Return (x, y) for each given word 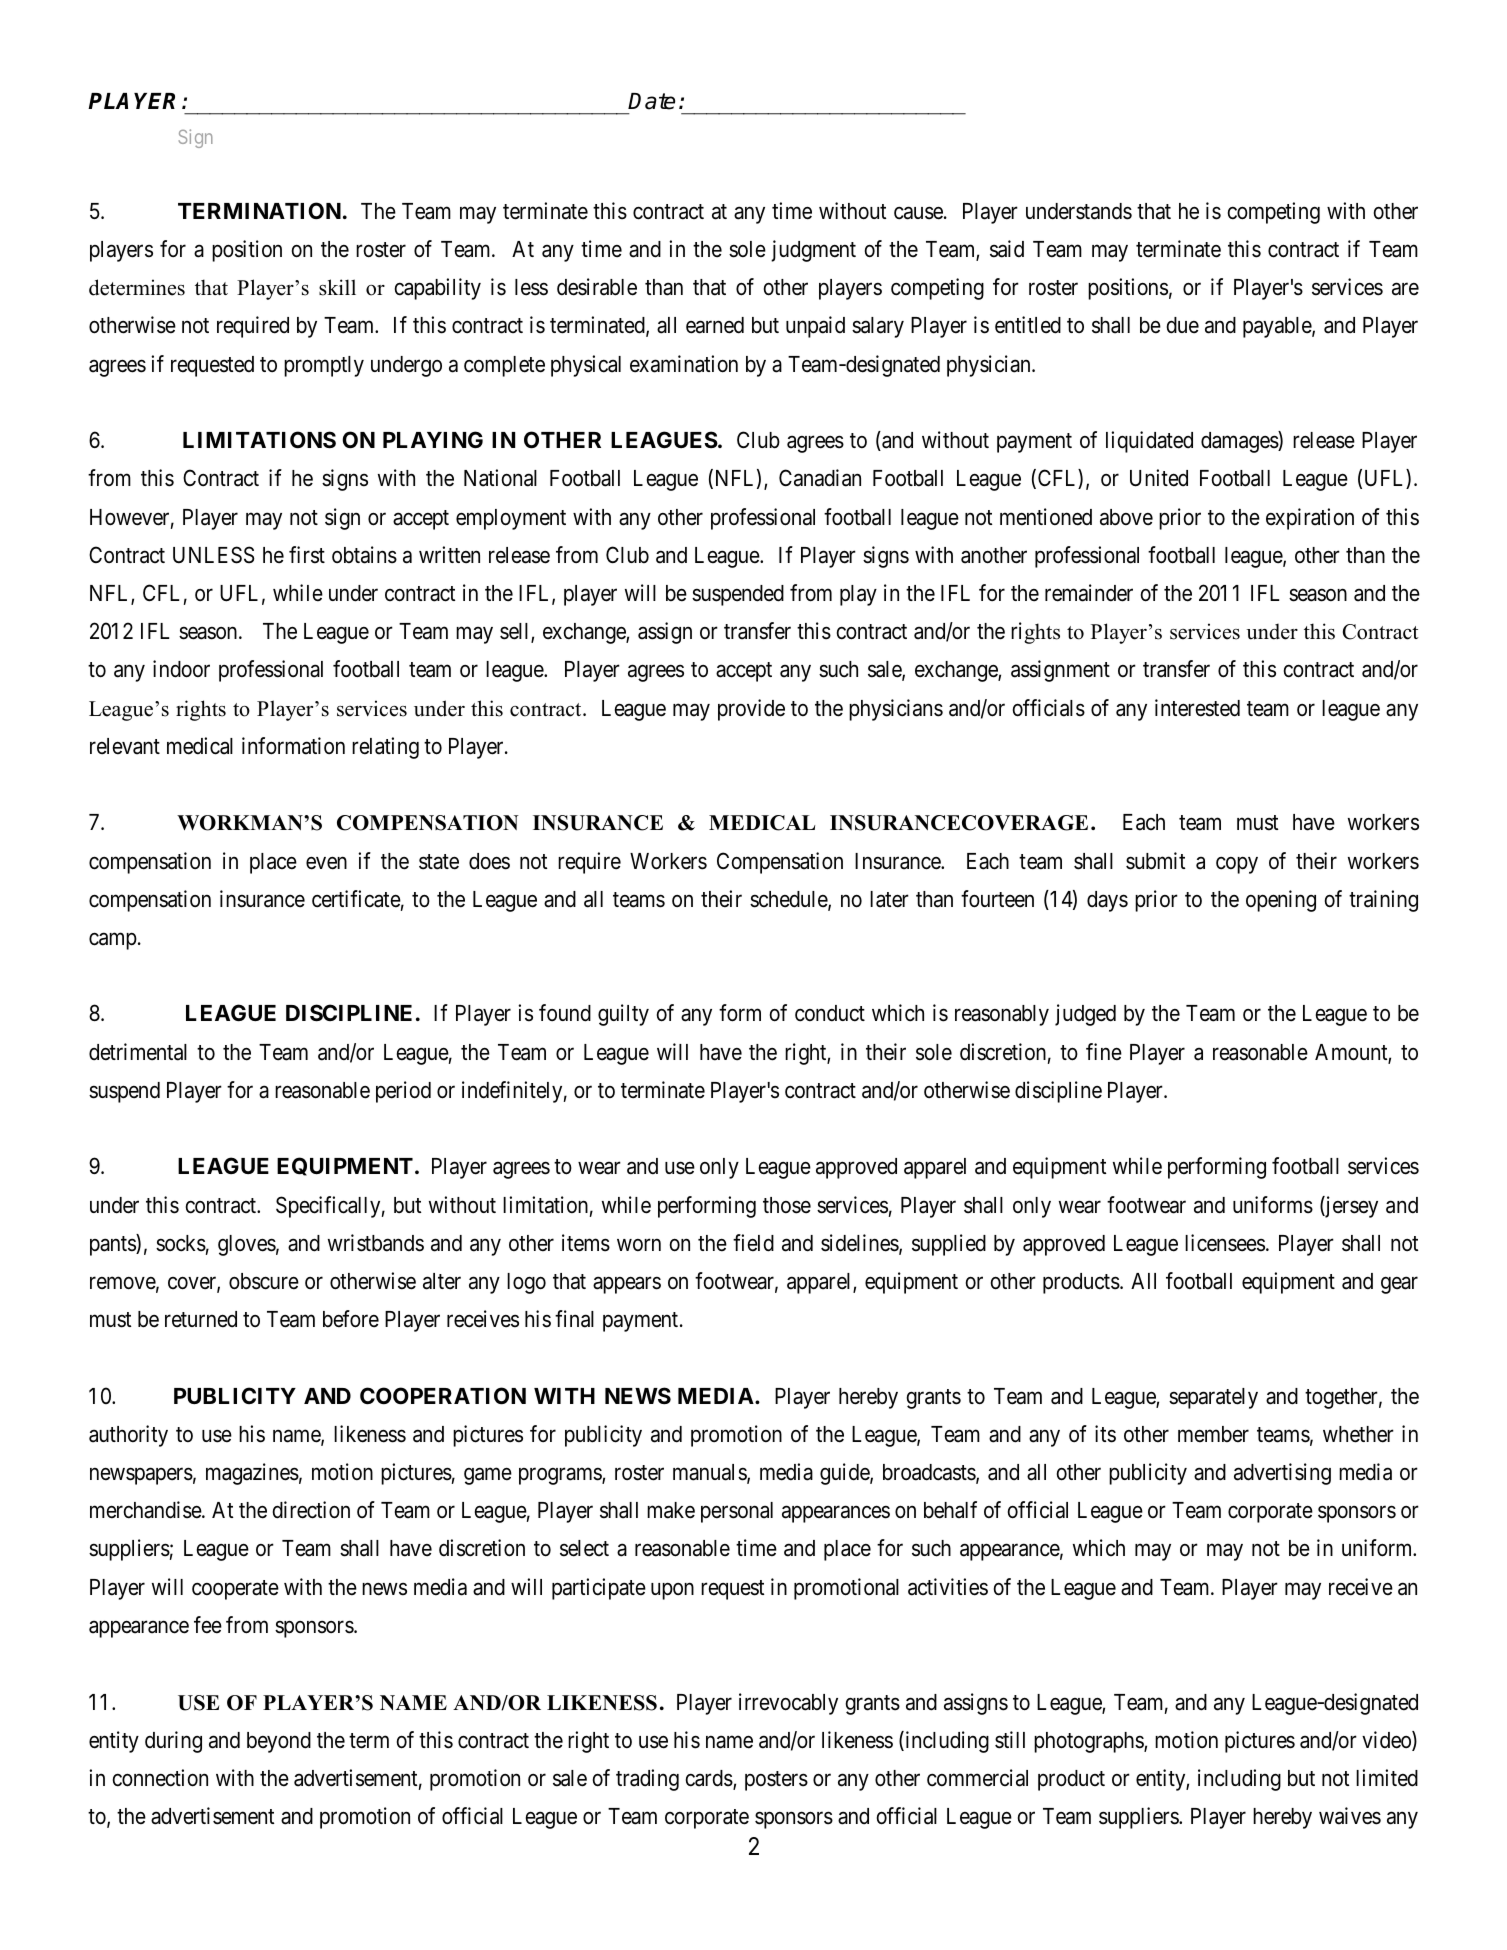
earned (715, 325)
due (1183, 325)
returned (201, 1319)
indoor (181, 669)
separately (1213, 1398)
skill (337, 287)
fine (1104, 1052)
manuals (710, 1473)
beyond (279, 1742)
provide (751, 710)
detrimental (138, 1052)
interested (1197, 708)
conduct (830, 1013)
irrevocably (788, 1704)
